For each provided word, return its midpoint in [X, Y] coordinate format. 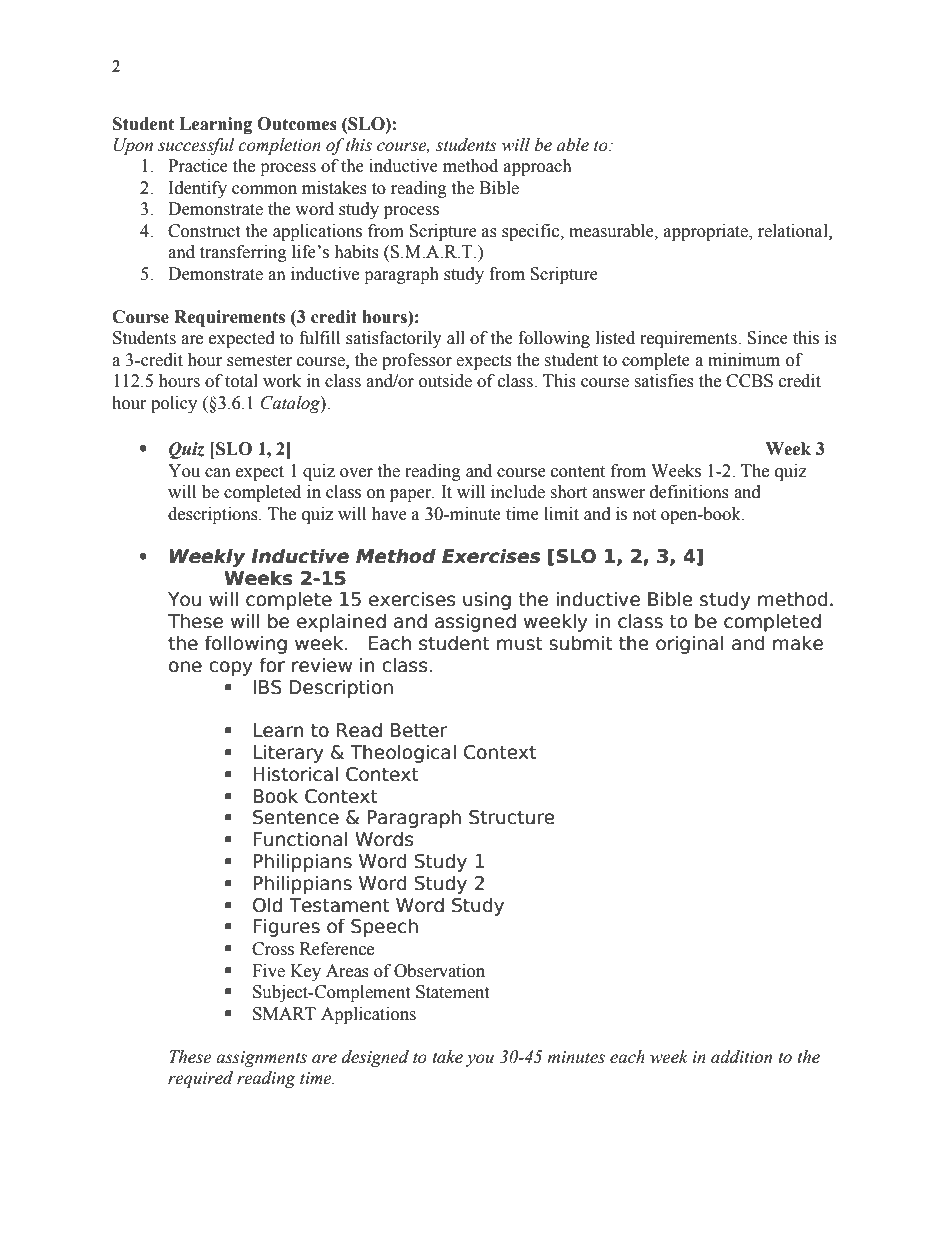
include [518, 492]
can [218, 473]
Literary [288, 753]
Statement [452, 992]
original [690, 644]
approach [538, 167]
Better [418, 730]
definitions [689, 492]
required [200, 1079]
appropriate [707, 232]
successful [196, 146]
